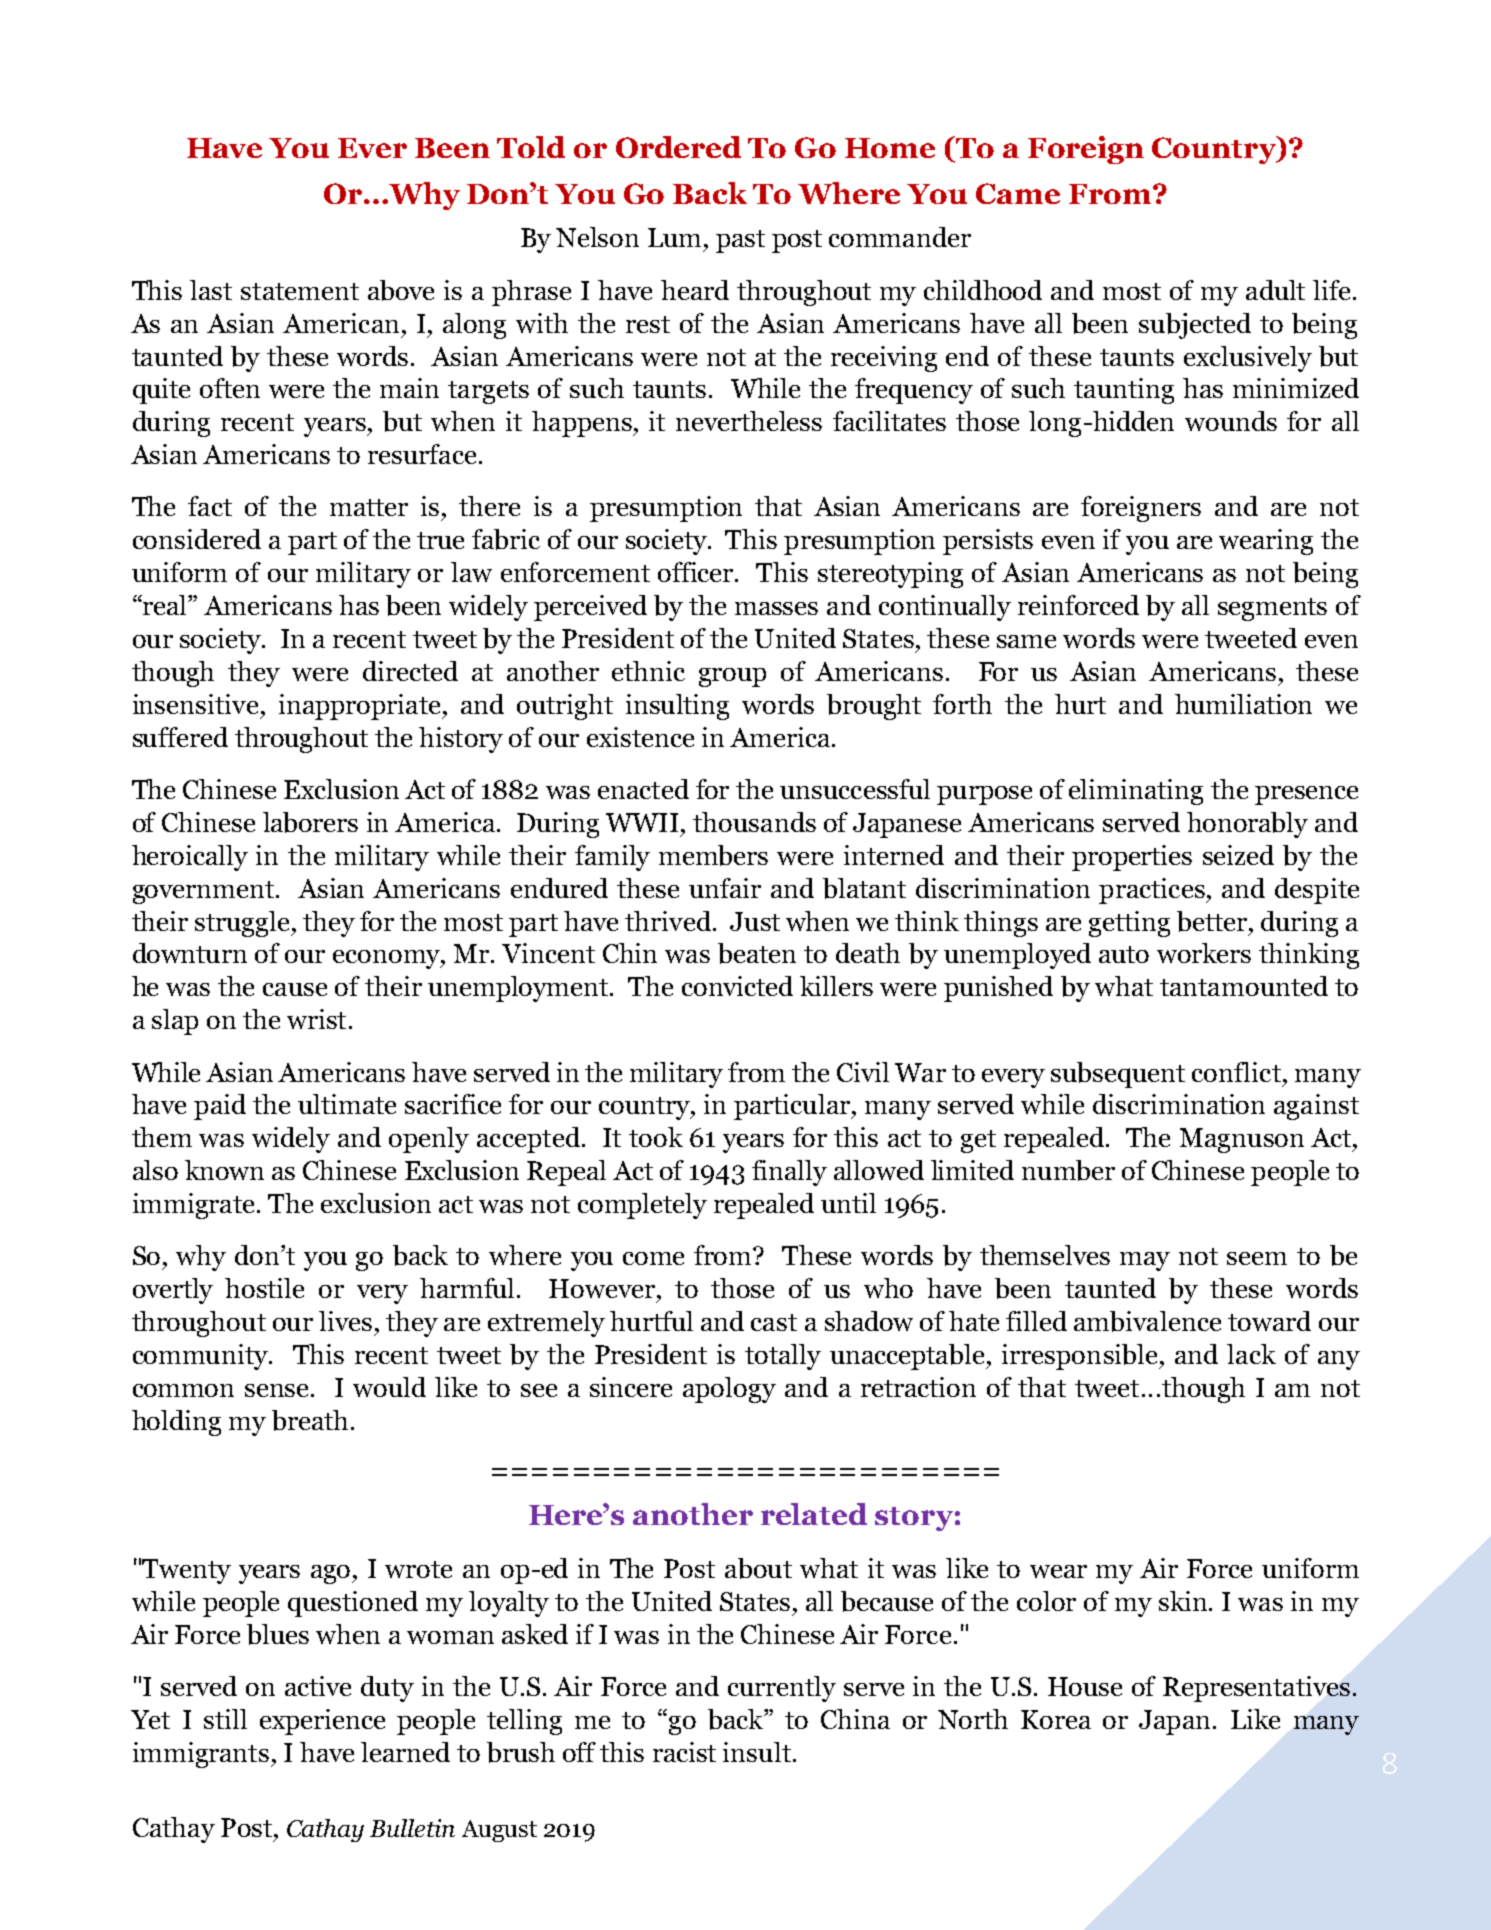  What do you see at coordinates (754, 822) in the screenshot?
I see `thousands` at bounding box center [754, 822].
